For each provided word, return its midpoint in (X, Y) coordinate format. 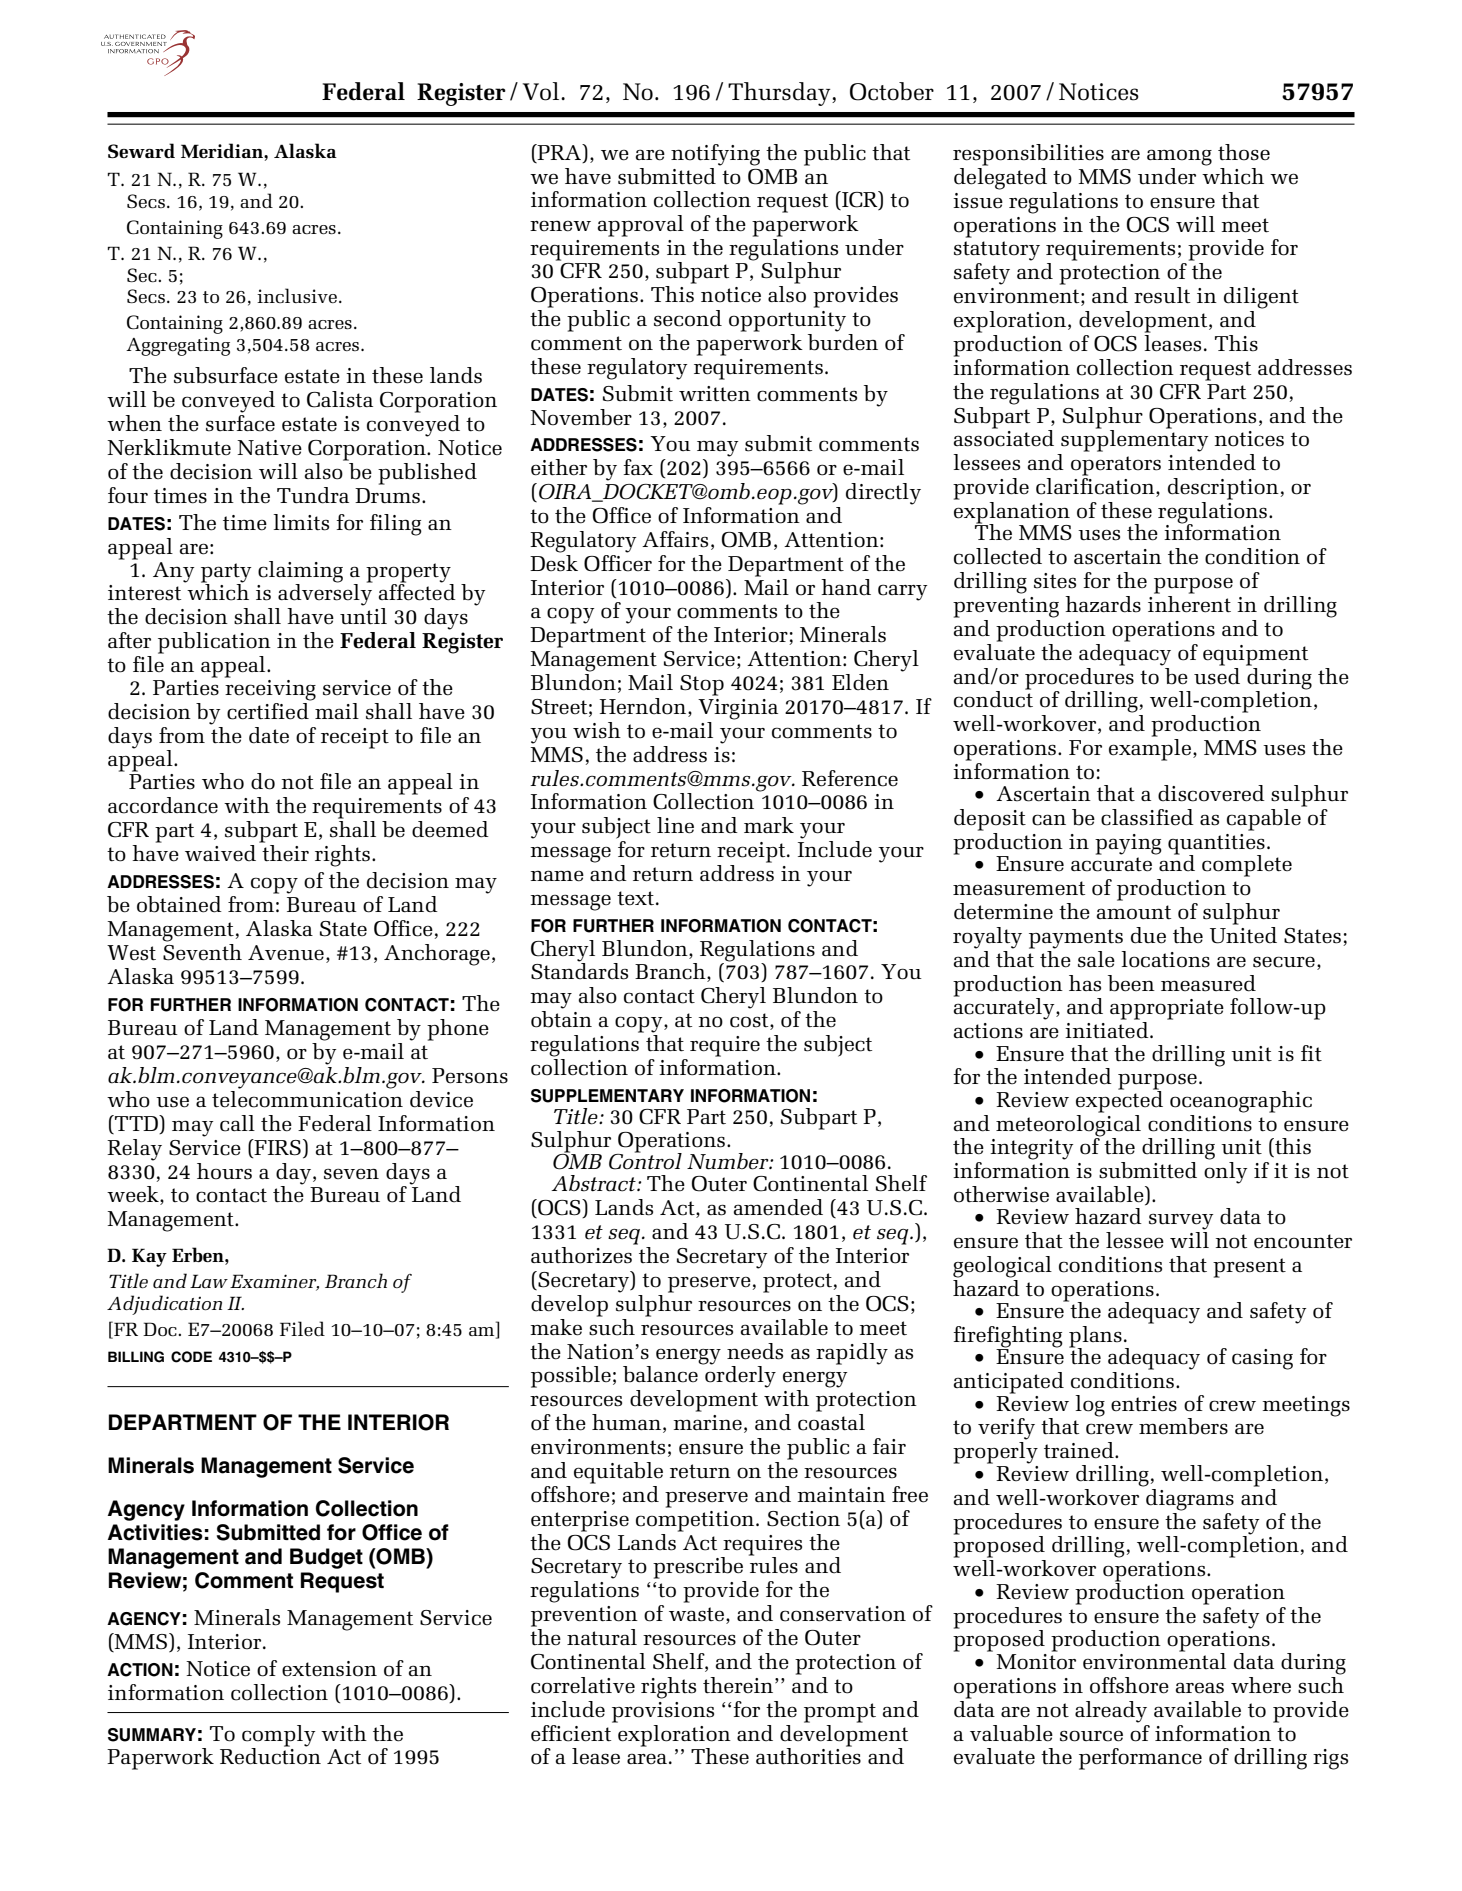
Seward (141, 150)
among (1179, 157)
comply (278, 1736)
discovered (1211, 793)
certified (269, 710)
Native (269, 448)
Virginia (738, 709)
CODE (191, 1357)
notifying (715, 155)
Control (645, 1160)
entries (1144, 1404)
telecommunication (307, 1098)
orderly (739, 1376)
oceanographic (1241, 1102)
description (1223, 489)
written (715, 394)
